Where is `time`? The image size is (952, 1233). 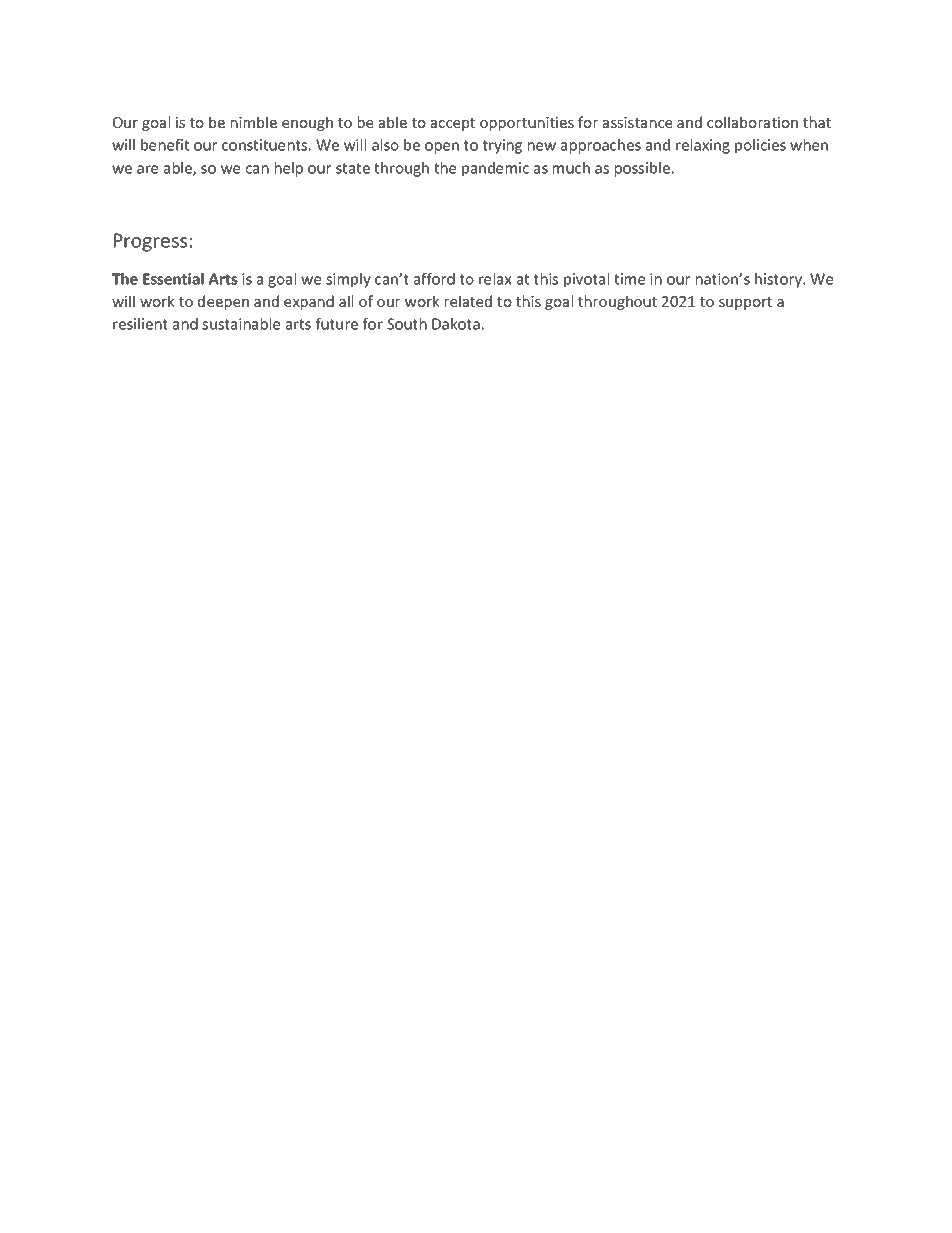
time is located at coordinates (629, 279).
